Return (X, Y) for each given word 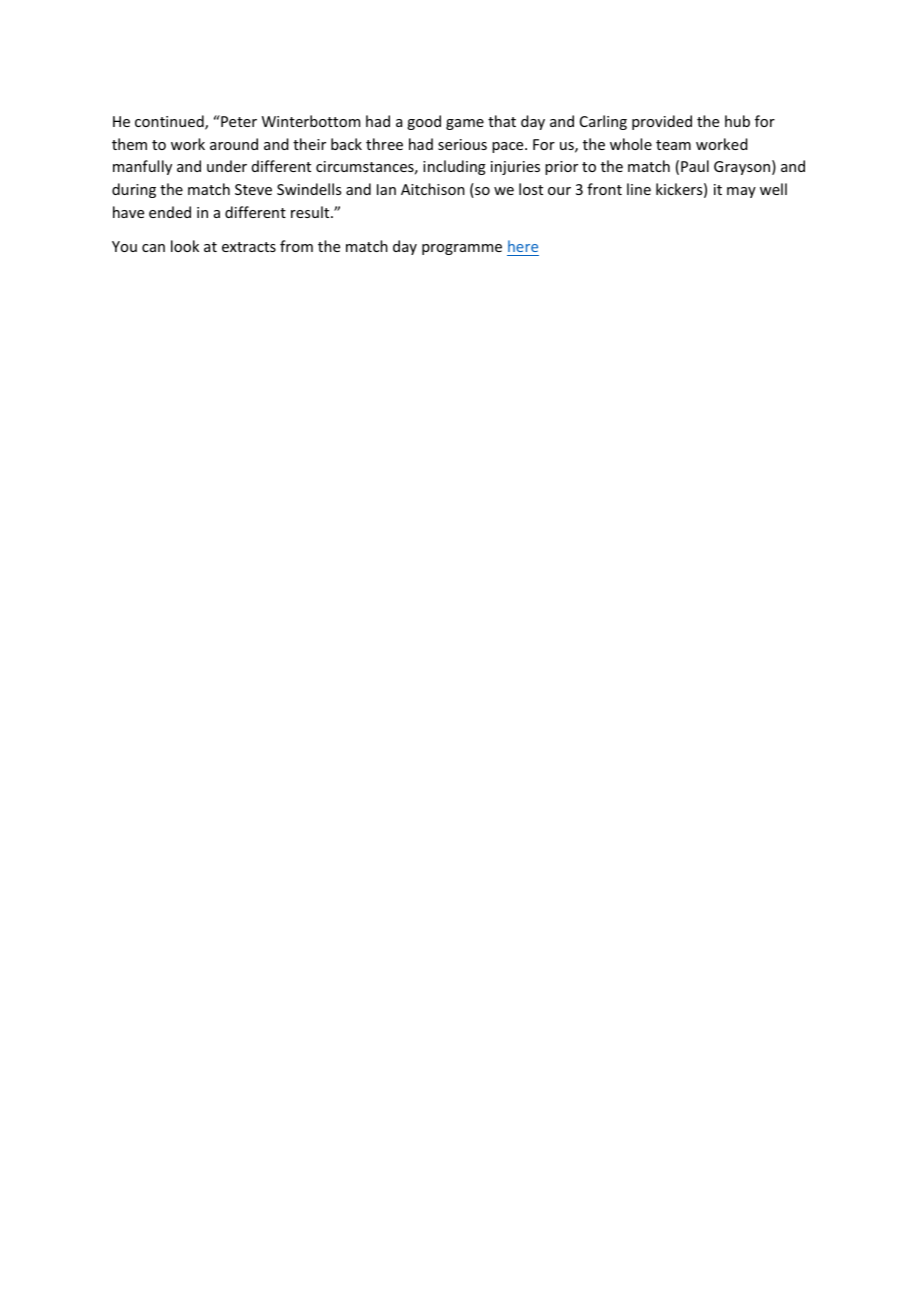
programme (462, 249)
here (523, 246)
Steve (253, 189)
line (639, 189)
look (185, 246)
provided (662, 122)
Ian (386, 189)
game (465, 124)
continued (170, 122)
